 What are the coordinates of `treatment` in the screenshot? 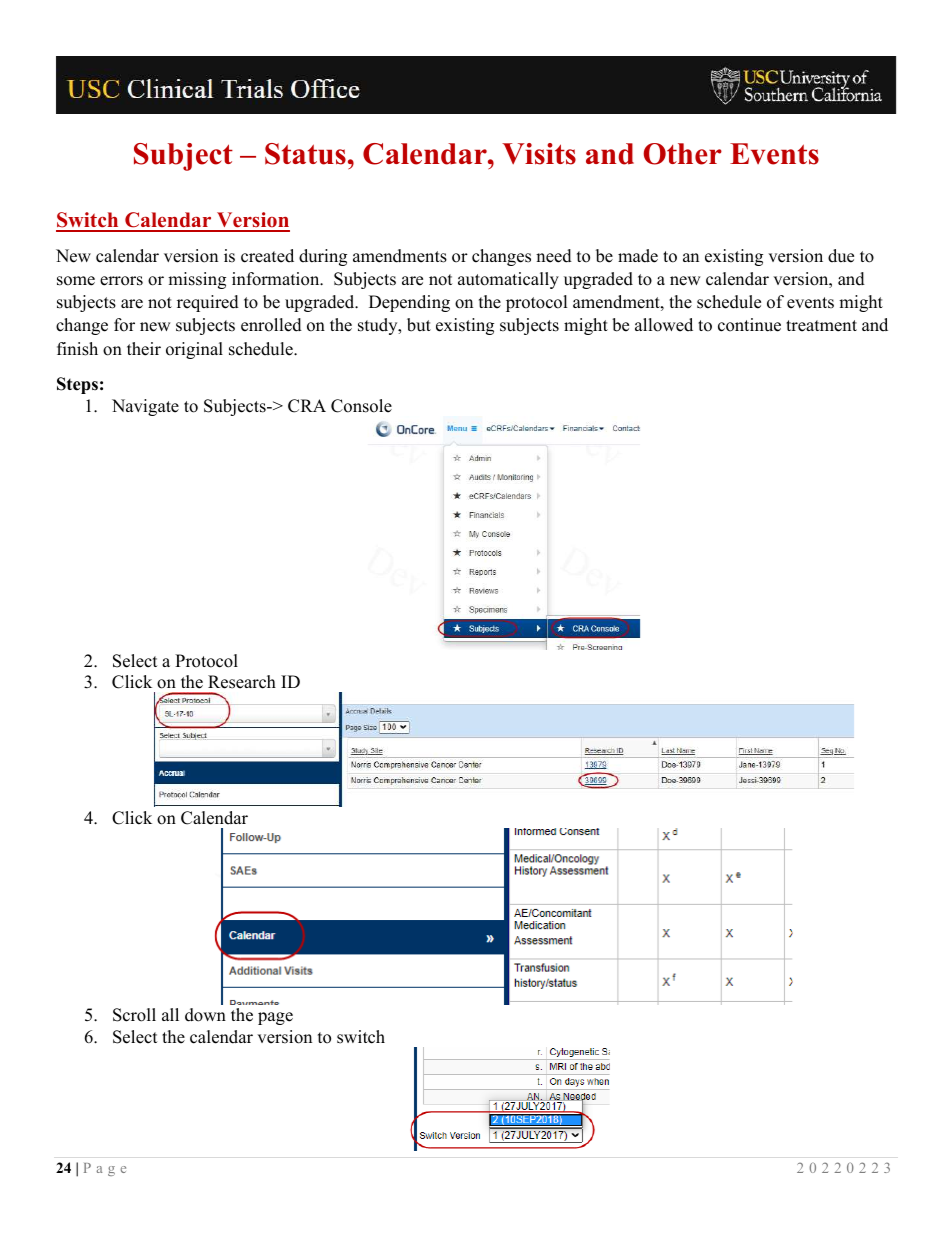 It's located at (821, 326).
